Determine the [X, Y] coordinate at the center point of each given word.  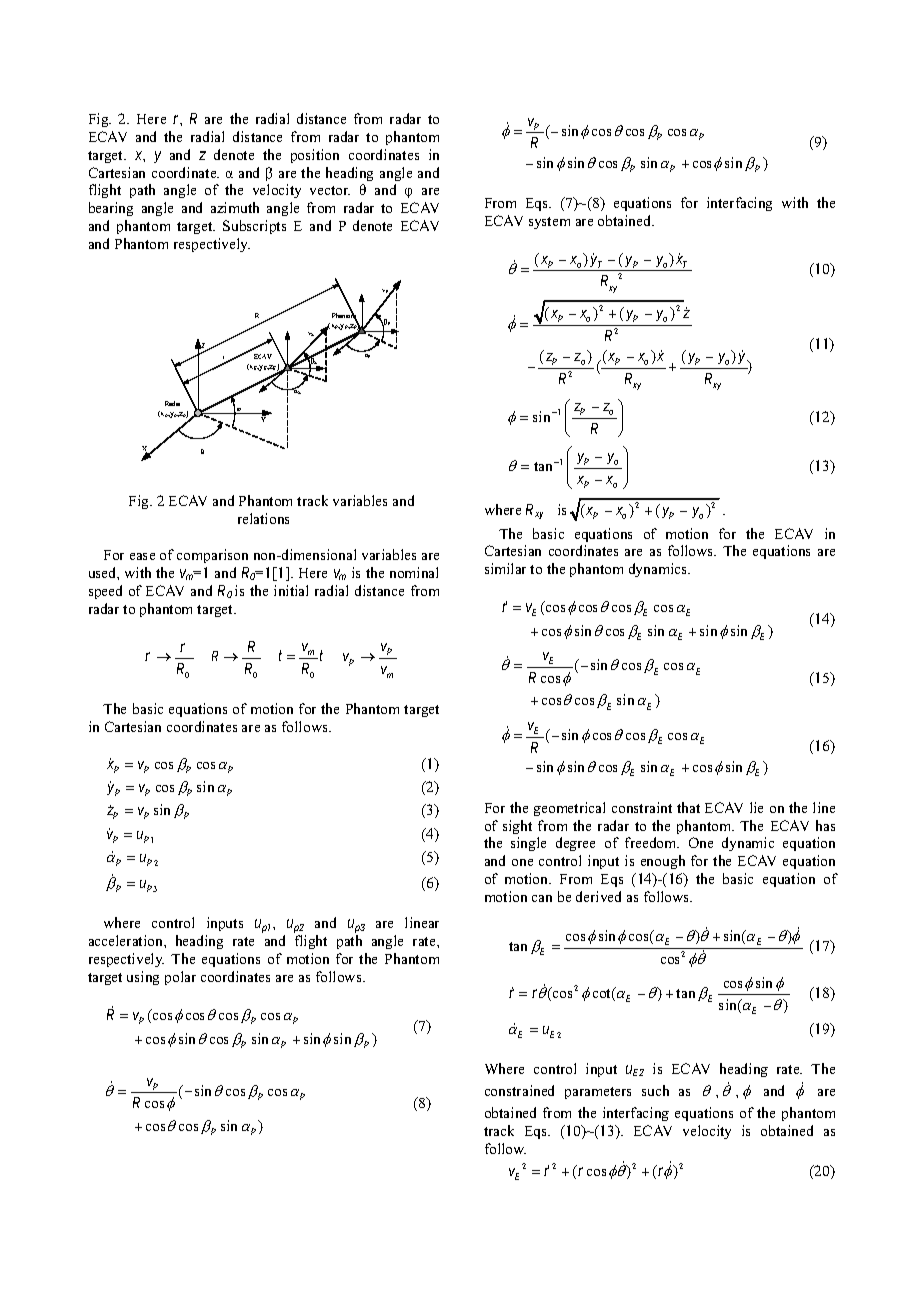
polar [180, 978]
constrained [519, 1090]
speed [105, 592]
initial [291, 590]
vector [330, 190]
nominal [414, 572]
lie [756, 807]
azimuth [235, 207]
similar [505, 568]
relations [263, 518]
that [688, 807]
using [143, 978]
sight [517, 827]
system [549, 223]
